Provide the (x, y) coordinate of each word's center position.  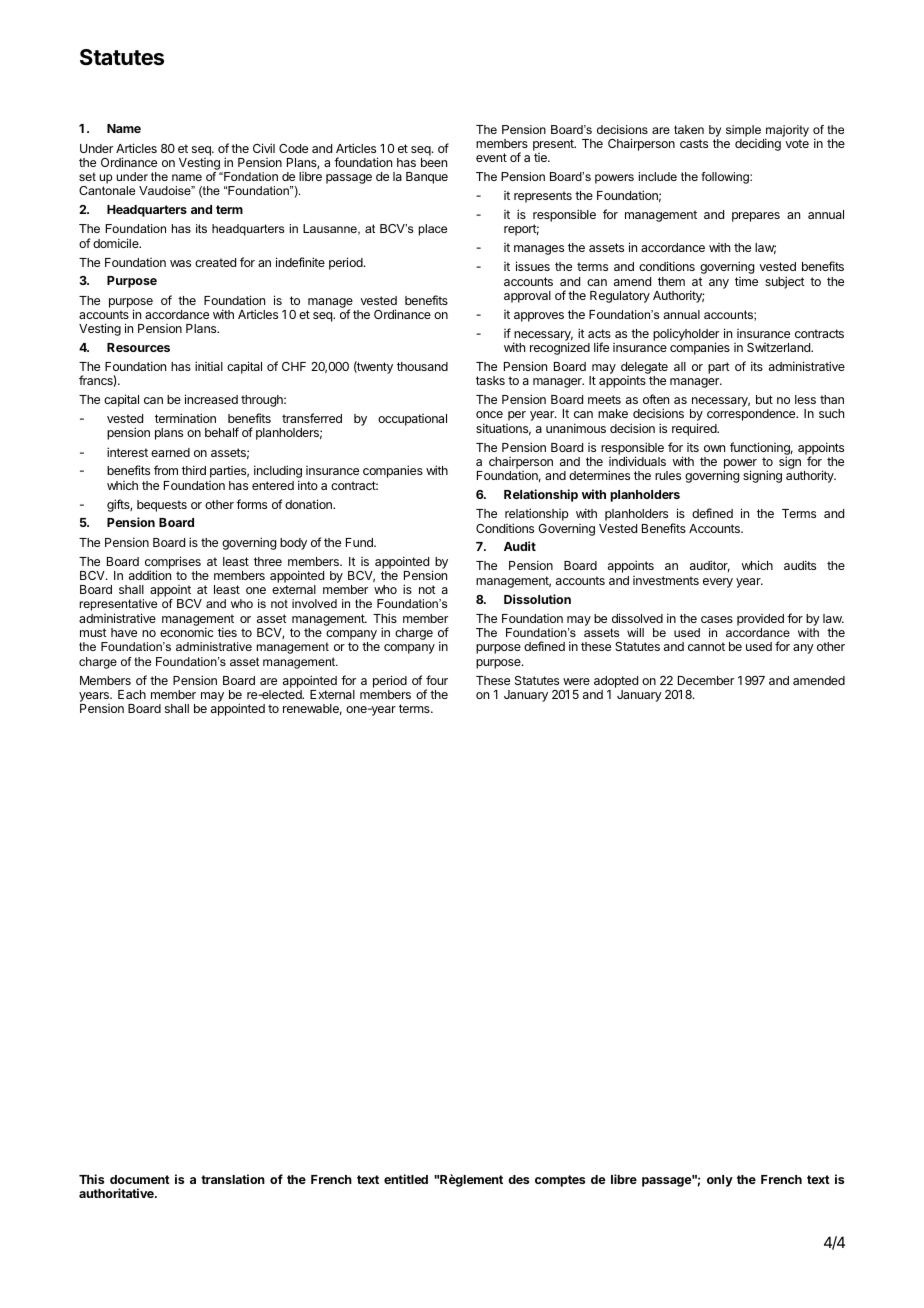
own (714, 448)
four (437, 680)
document (140, 1179)
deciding (758, 144)
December (706, 680)
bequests (162, 506)
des (518, 1179)
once (489, 414)
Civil (264, 148)
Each (132, 694)
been (434, 162)
